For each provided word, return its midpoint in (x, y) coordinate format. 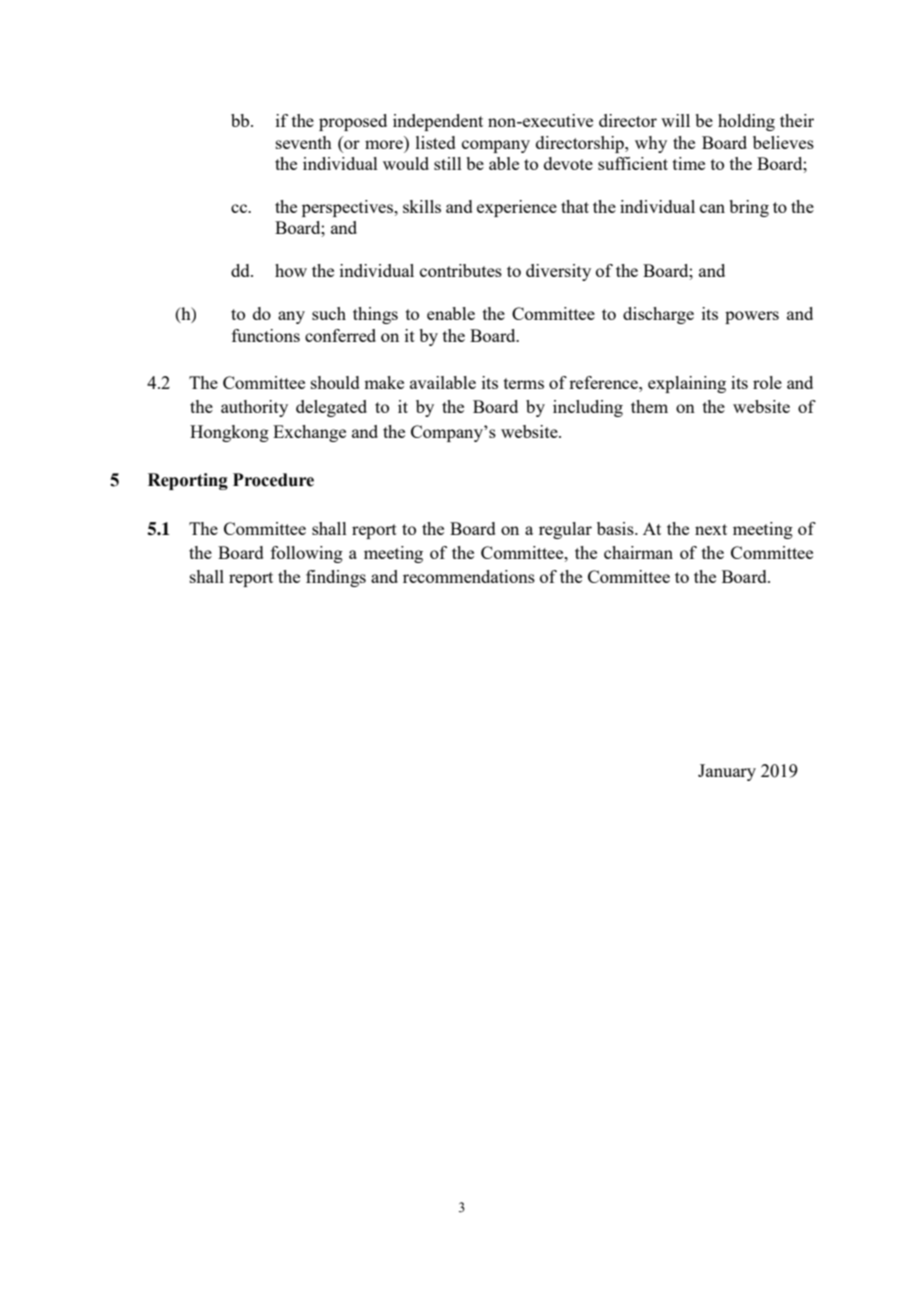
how (291, 270)
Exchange (309, 433)
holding (746, 122)
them (649, 406)
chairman (638, 552)
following (307, 554)
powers (752, 317)
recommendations (469, 576)
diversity (558, 272)
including (588, 408)
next (711, 529)
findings (336, 578)
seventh (304, 142)
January (727, 772)
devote (568, 163)
